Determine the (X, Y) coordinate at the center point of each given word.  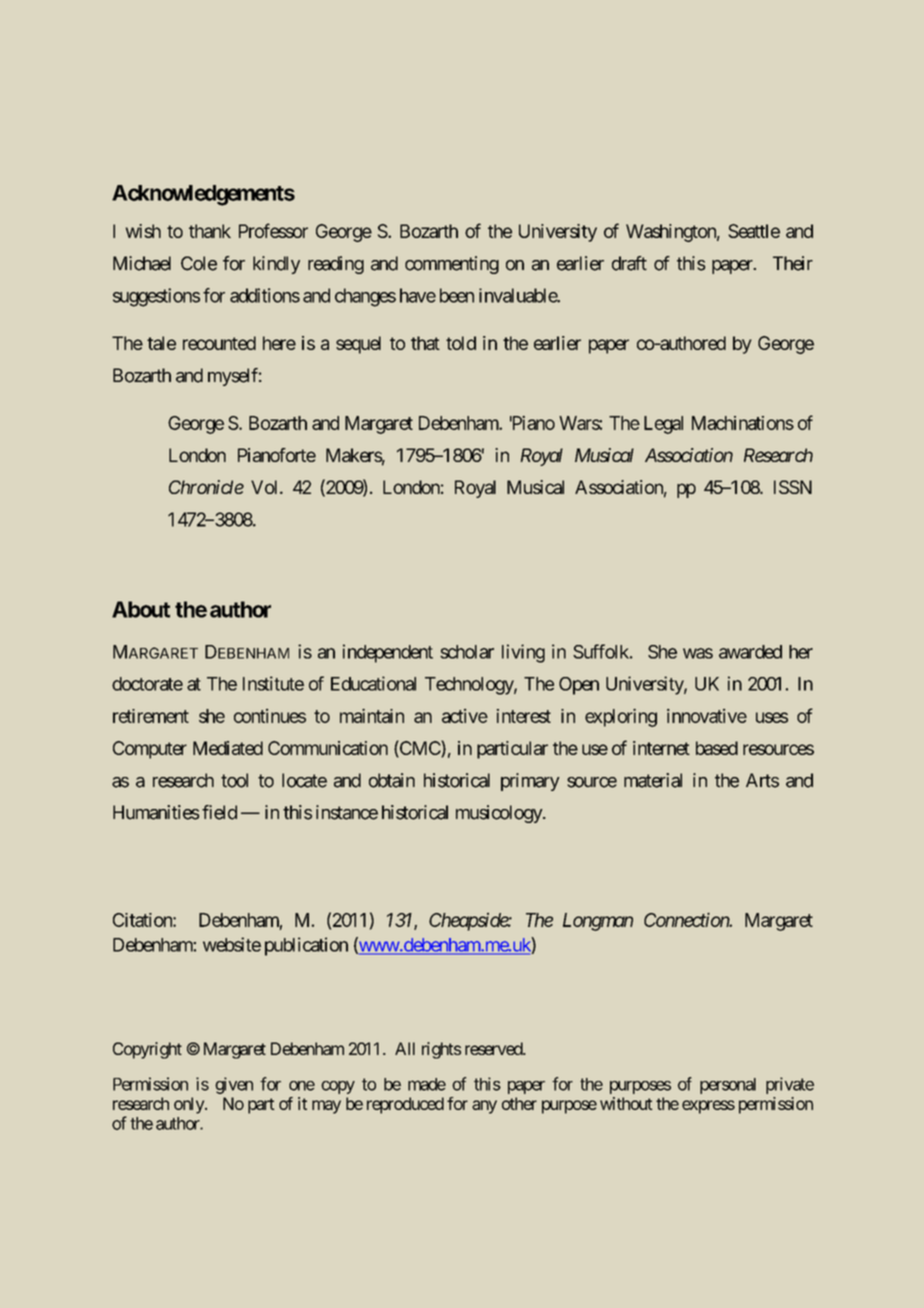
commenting (452, 265)
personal (728, 1086)
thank (210, 231)
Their (793, 263)
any (484, 1107)
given (234, 1085)
